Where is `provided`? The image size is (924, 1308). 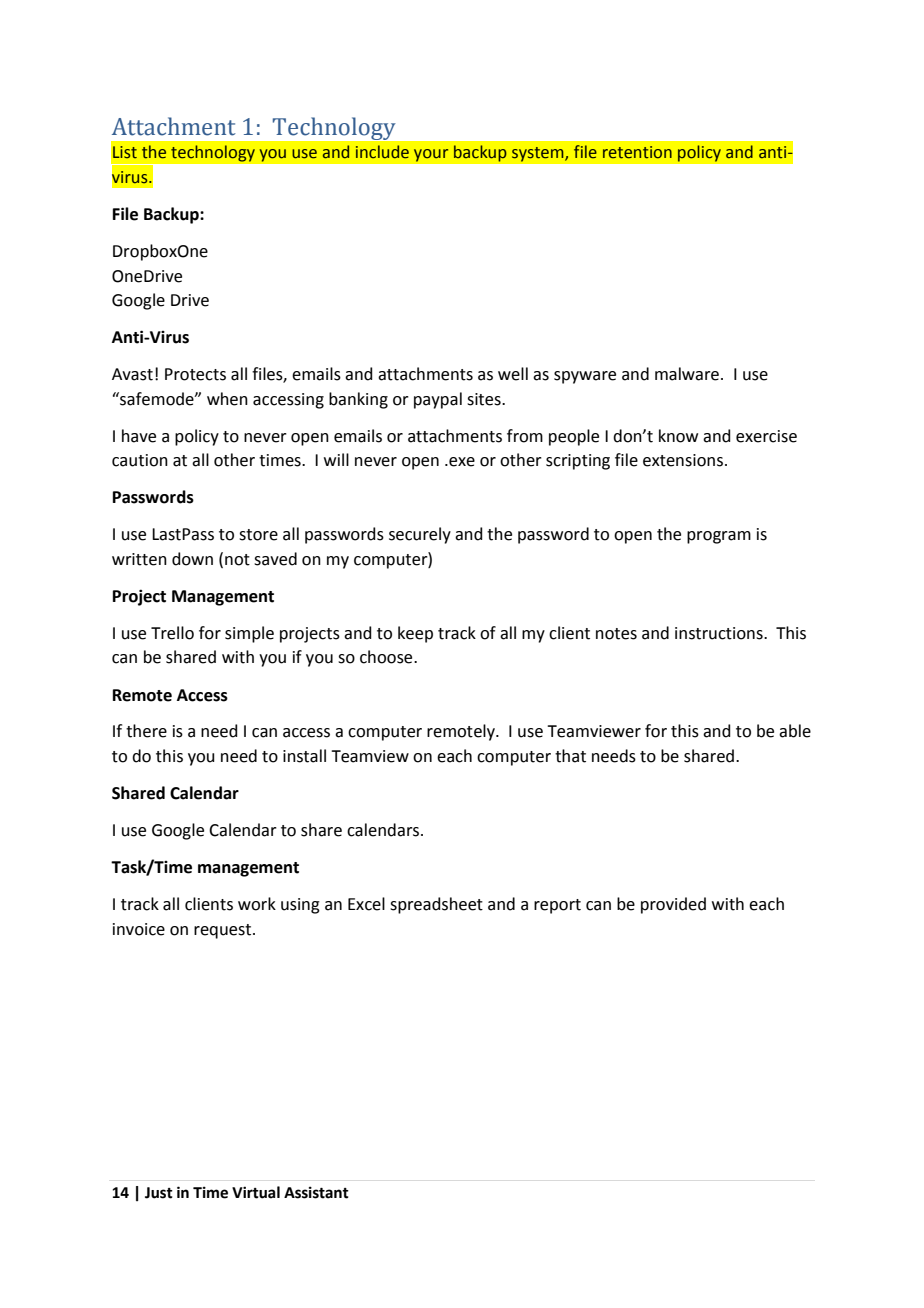 provided is located at coordinates (673, 905).
